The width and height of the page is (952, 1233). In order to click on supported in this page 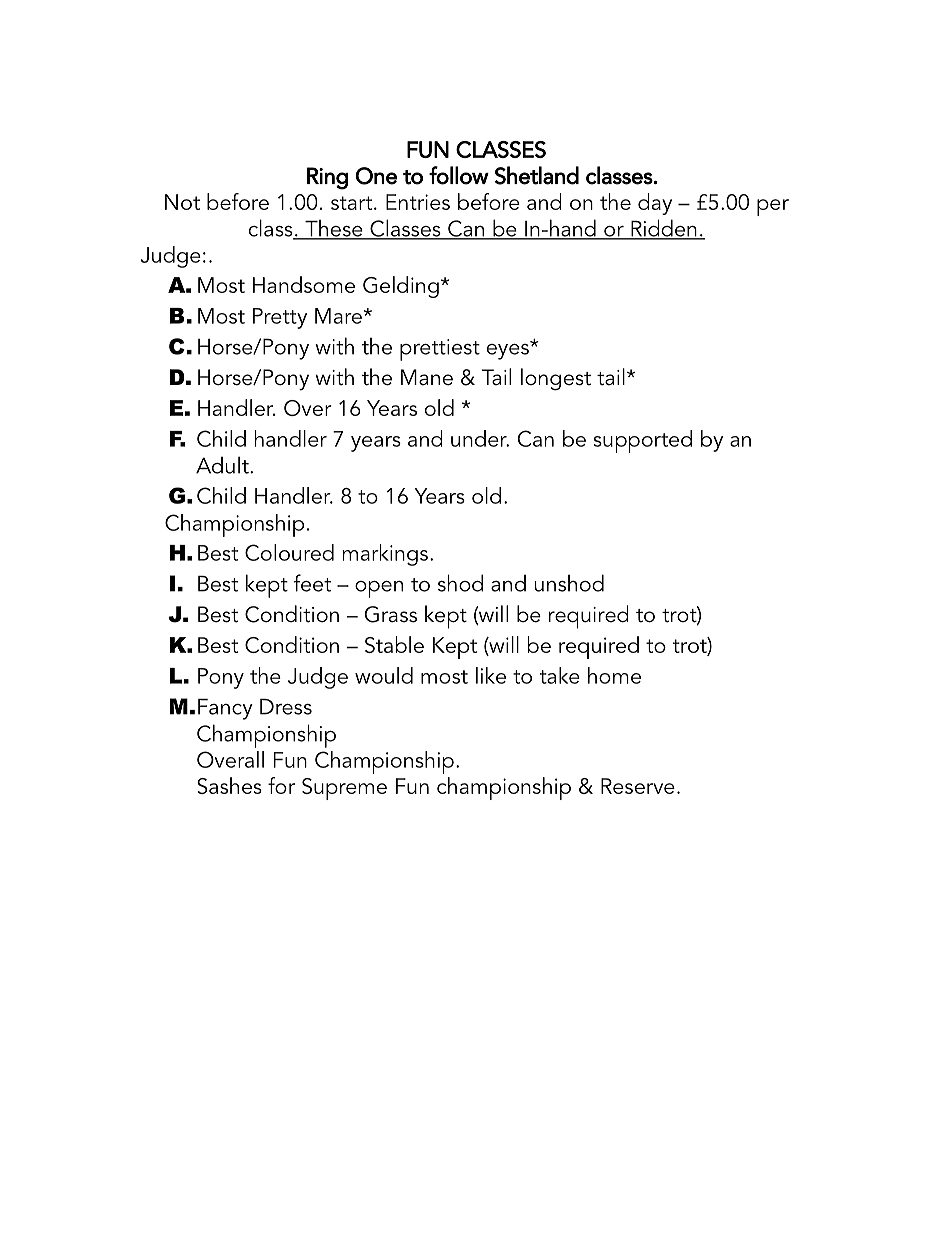, I will do `click(642, 441)`.
